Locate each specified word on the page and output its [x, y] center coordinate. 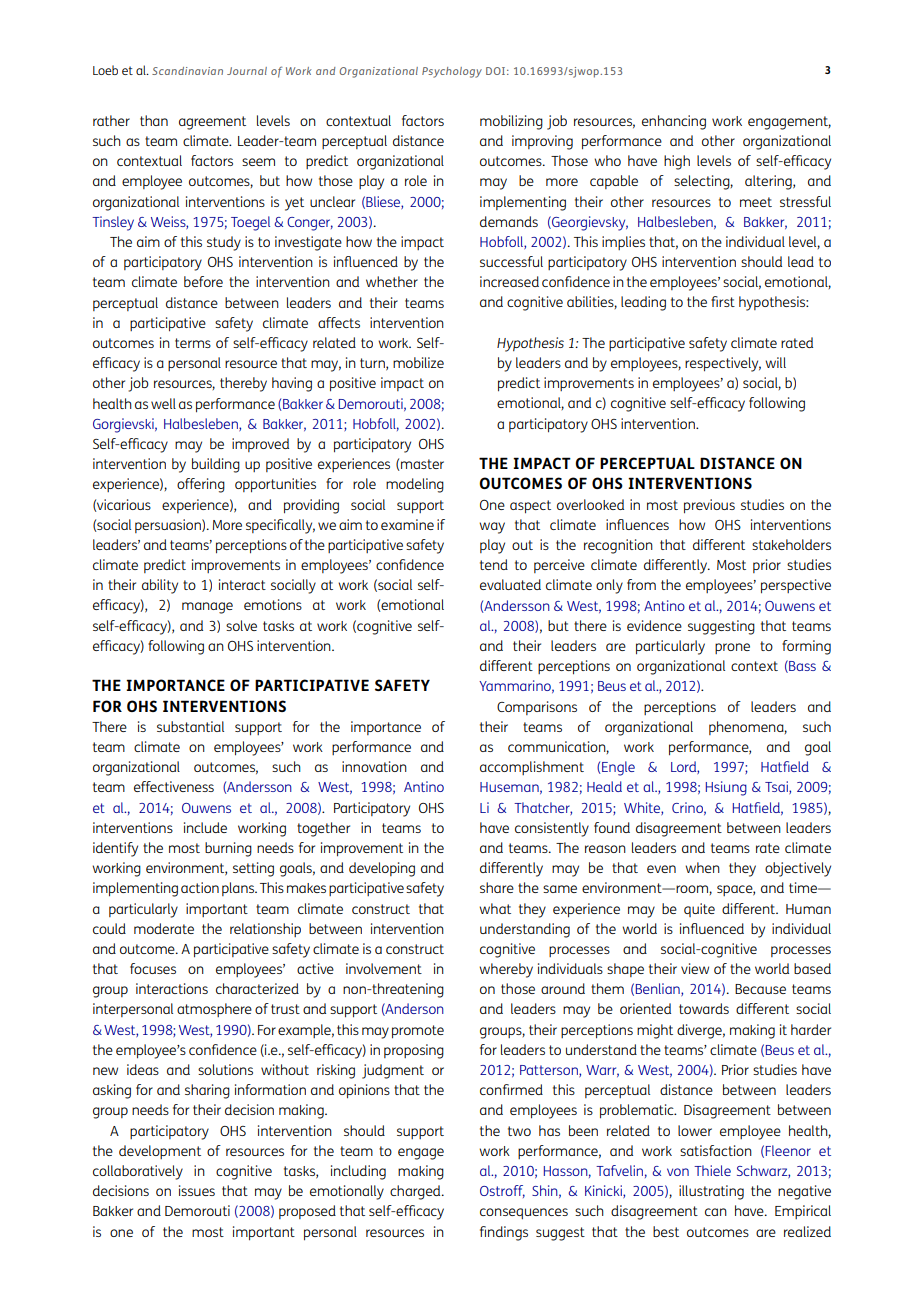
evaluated [510, 584]
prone [732, 648]
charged [416, 1192]
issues [197, 1190]
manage [207, 608]
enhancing [674, 122]
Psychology [452, 72]
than [154, 120]
